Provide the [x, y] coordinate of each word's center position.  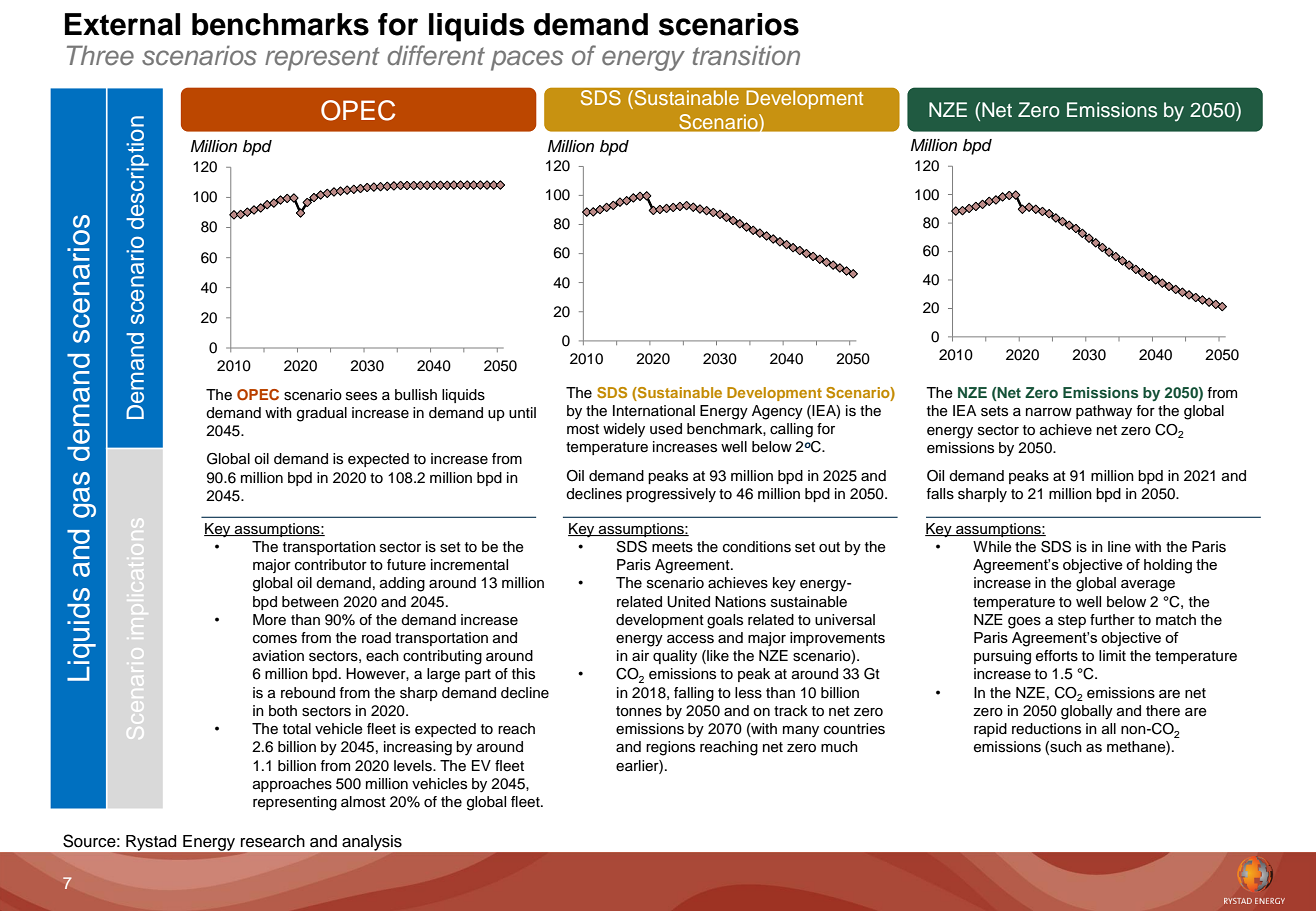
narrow [1049, 412]
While [992, 547]
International [654, 411]
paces [527, 60]
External [122, 24]
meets [672, 547]
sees [361, 396]
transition [746, 55]
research [273, 841]
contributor [331, 565]
